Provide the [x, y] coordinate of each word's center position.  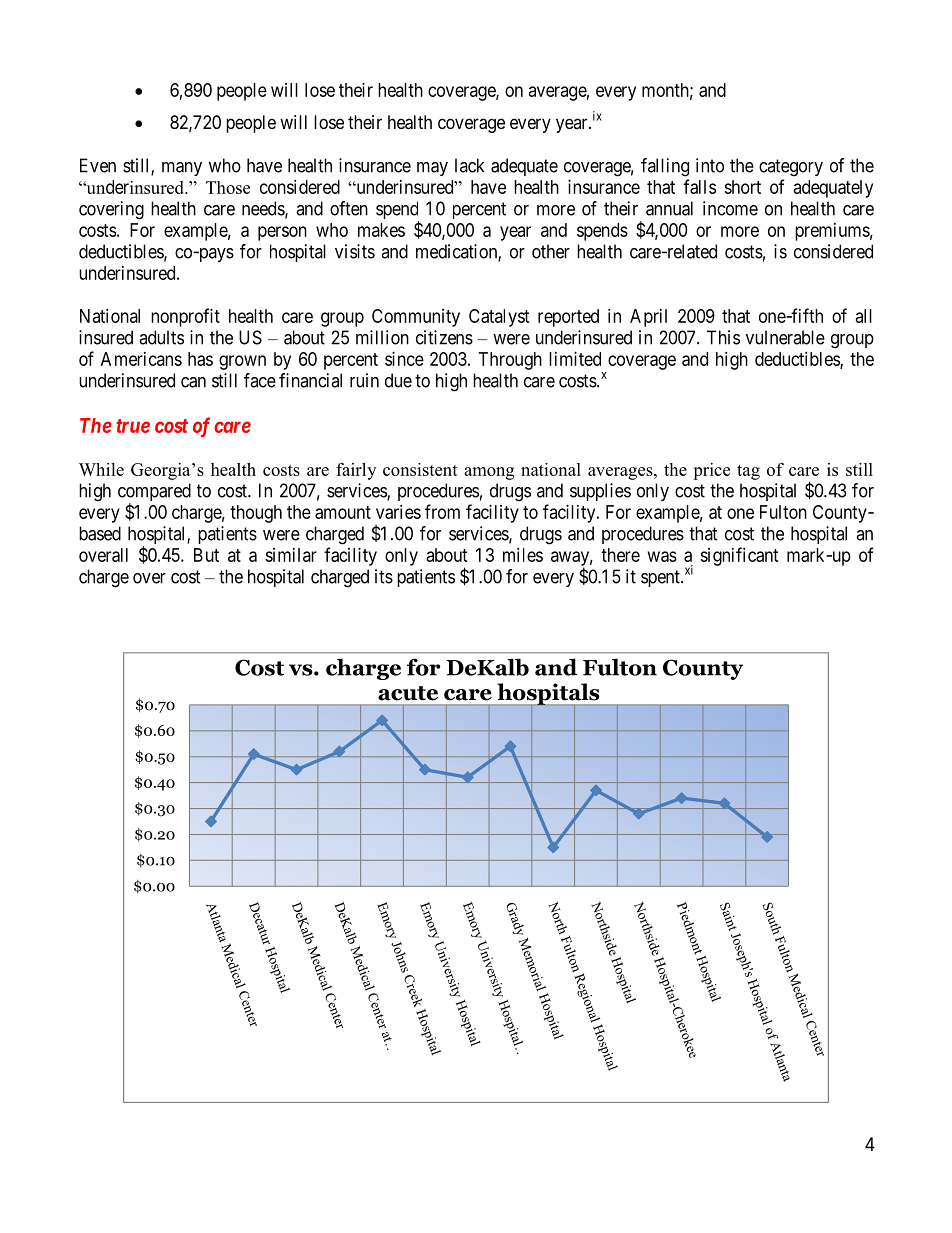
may [432, 169]
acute [408, 693]
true [133, 426]
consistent [420, 469]
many [182, 169]
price [711, 471]
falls [699, 186]
